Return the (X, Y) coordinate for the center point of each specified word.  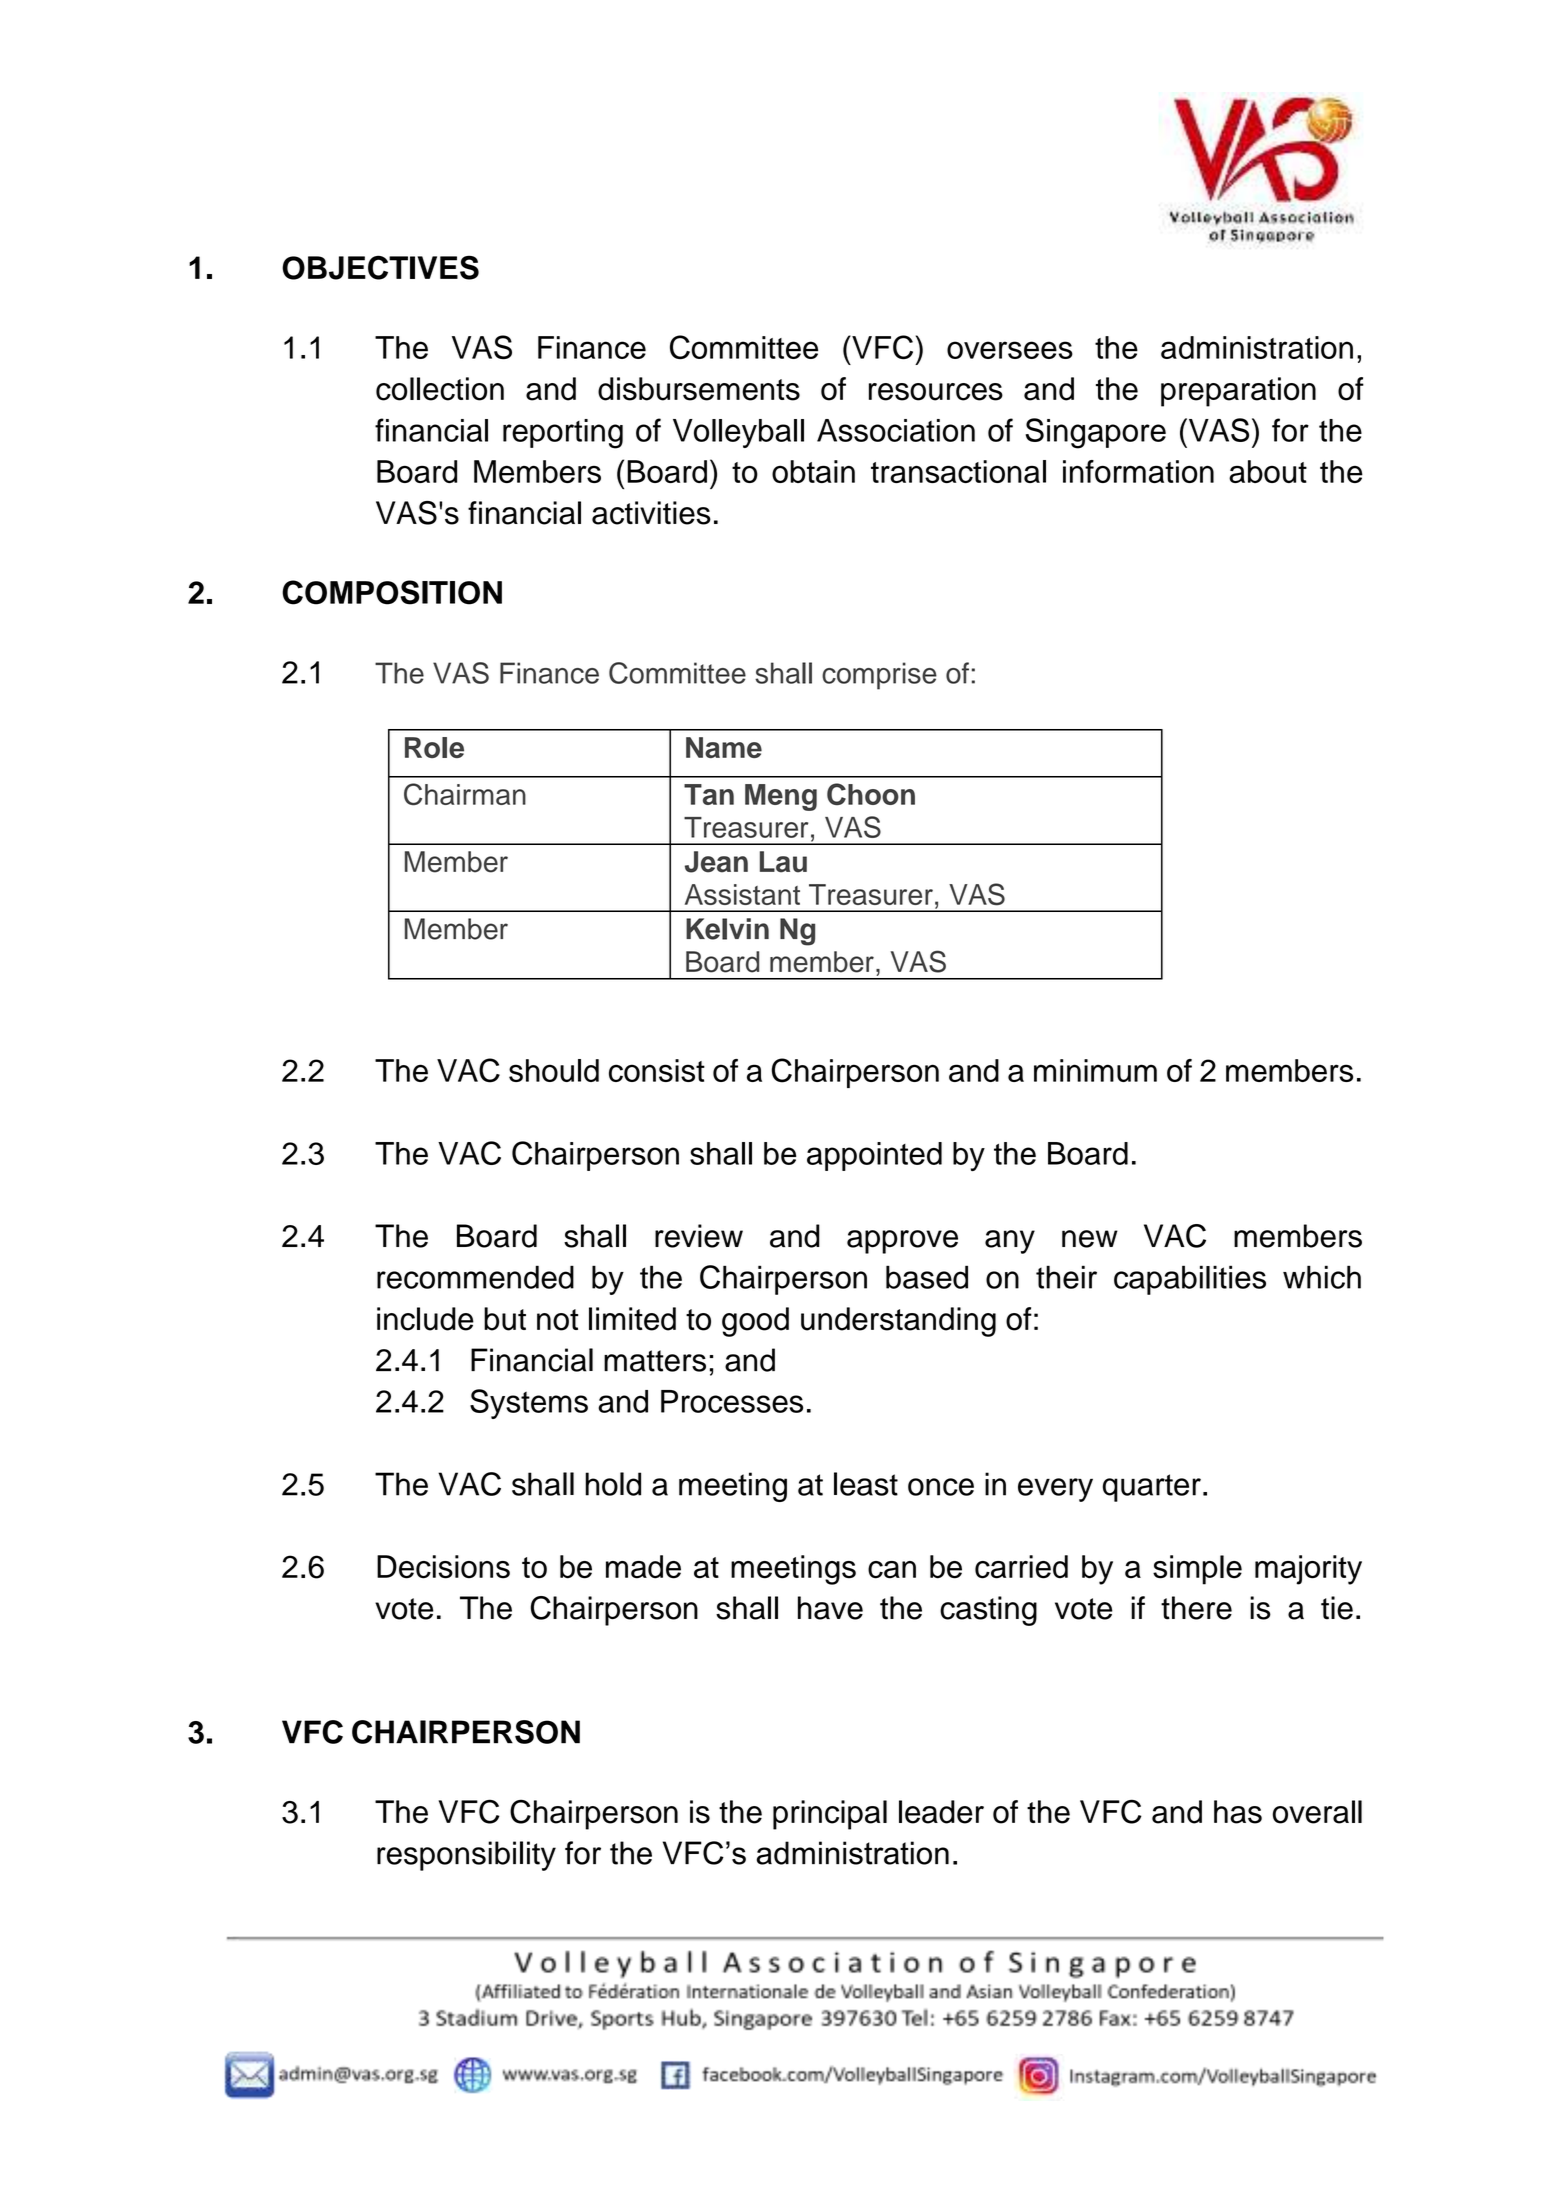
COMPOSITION (392, 592)
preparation (1238, 392)
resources (936, 392)
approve (902, 1242)
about (1268, 471)
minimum (1095, 1070)
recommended (475, 1277)
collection (440, 389)
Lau (783, 862)
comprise (879, 676)
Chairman (465, 794)
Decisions (443, 1567)
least (866, 1484)
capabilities (1190, 1280)
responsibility (466, 1856)
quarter (1152, 1488)
